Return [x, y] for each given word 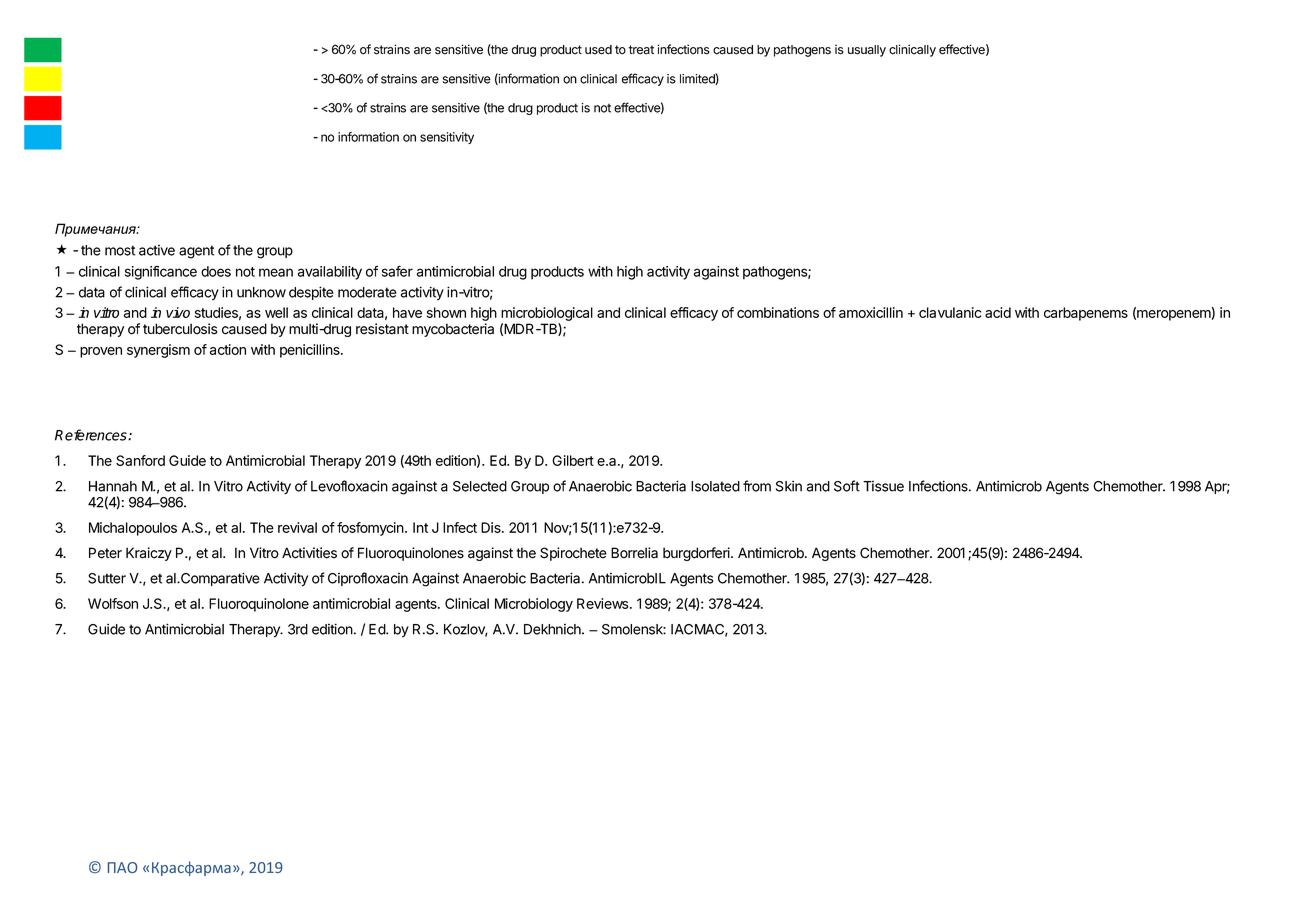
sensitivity [447, 138]
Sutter [107, 578]
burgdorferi [697, 554]
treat [641, 50]
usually [867, 51]
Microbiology [534, 605]
